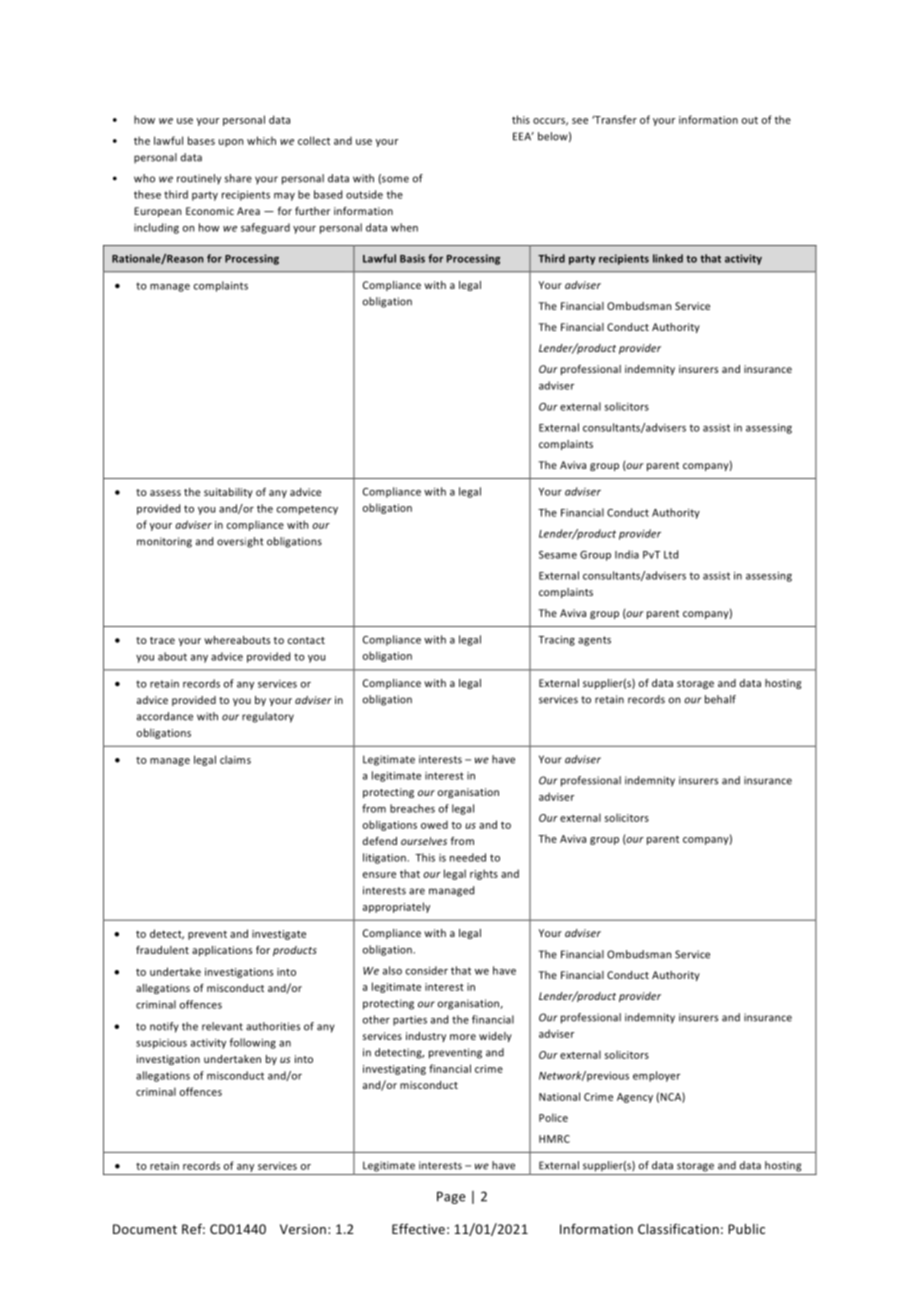 The width and height of the page is (924, 1308). Describe the element at coordinates (231, 143) in the page. I see `upon` at that location.
